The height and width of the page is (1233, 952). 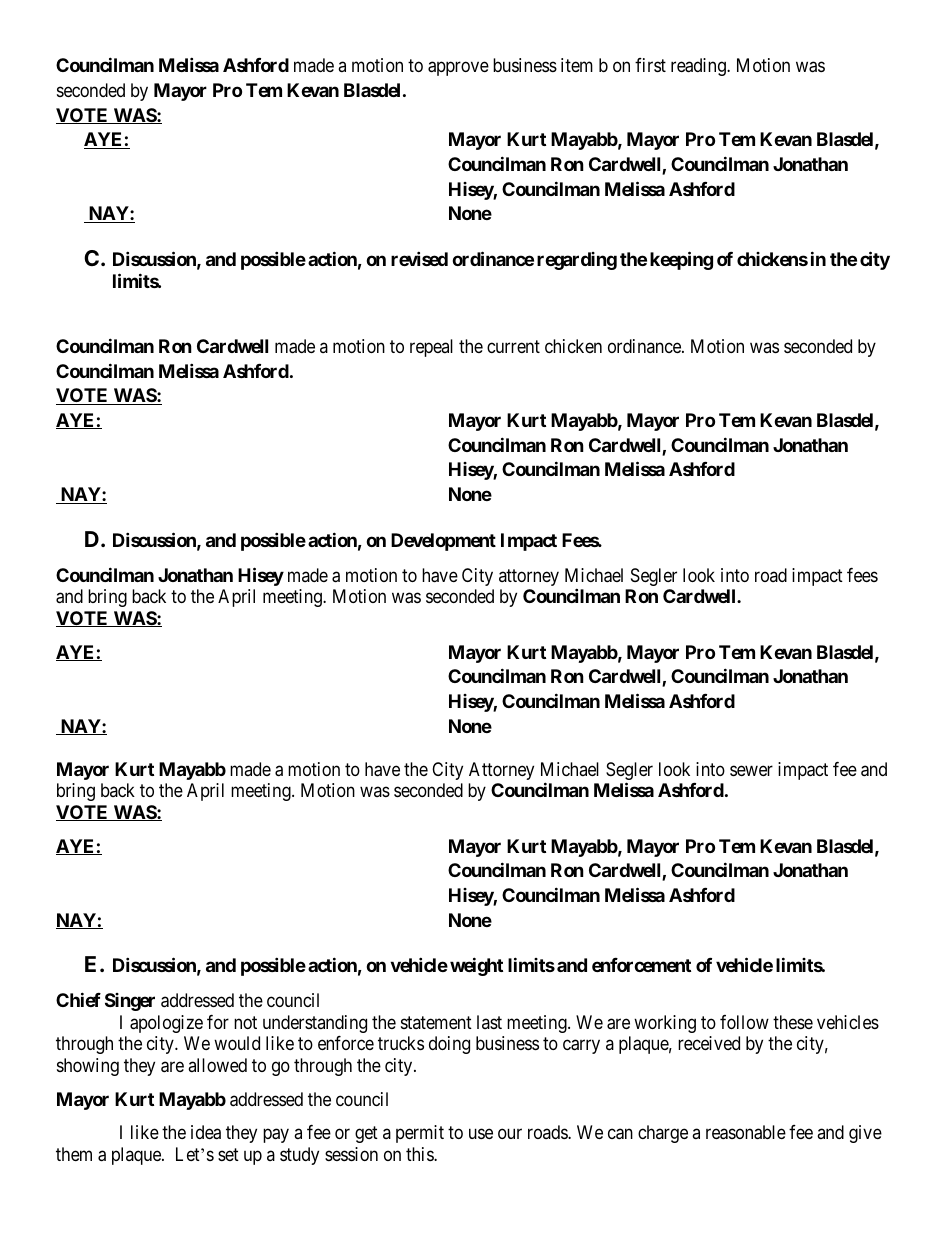 What do you see at coordinates (481, 1134) in the page?
I see `use` at bounding box center [481, 1134].
